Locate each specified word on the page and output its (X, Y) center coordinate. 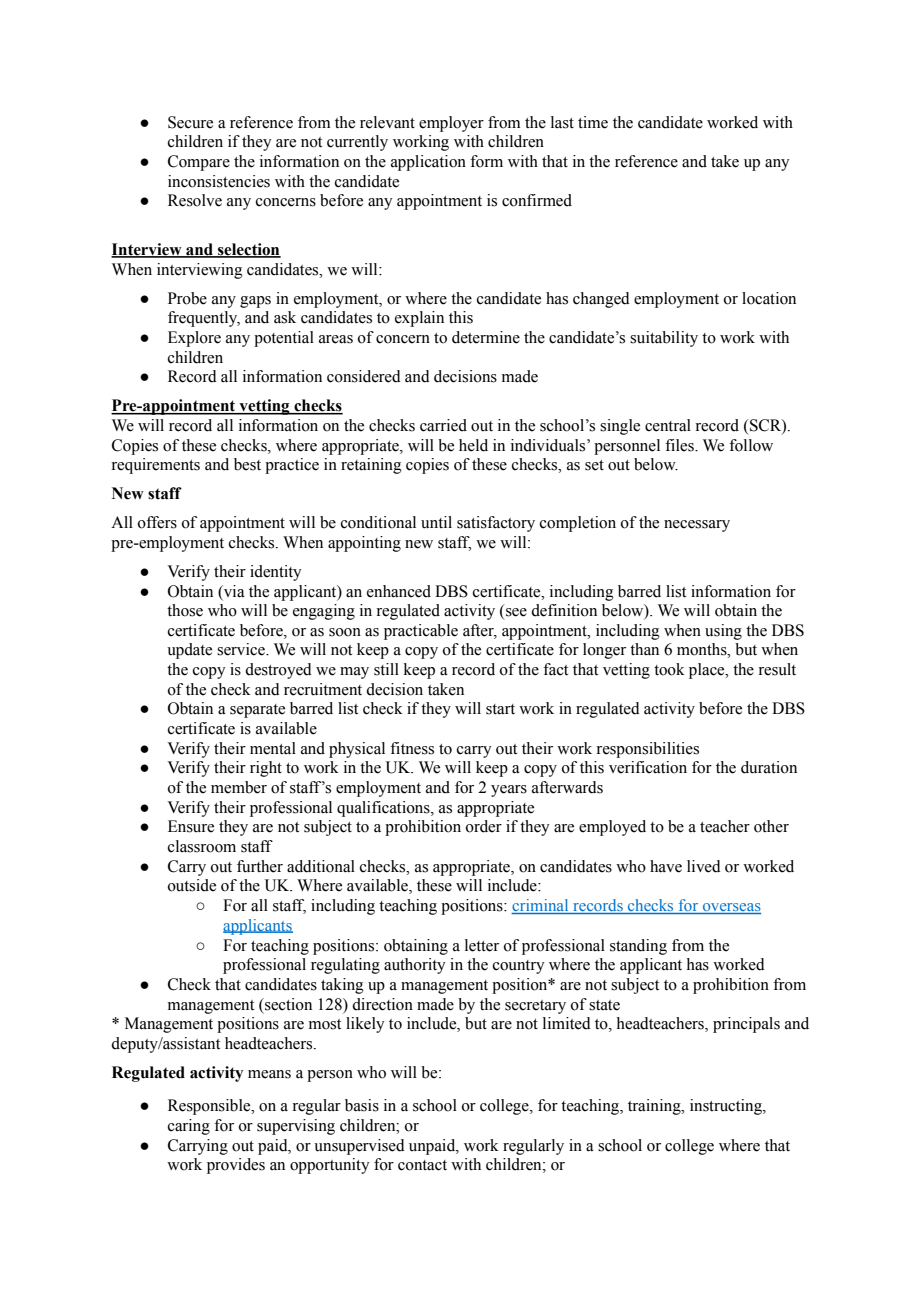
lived (704, 866)
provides (236, 1166)
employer (451, 124)
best (247, 464)
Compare (199, 163)
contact (422, 1165)
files (680, 445)
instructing (727, 1107)
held (473, 445)
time (593, 122)
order (484, 826)
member (239, 787)
